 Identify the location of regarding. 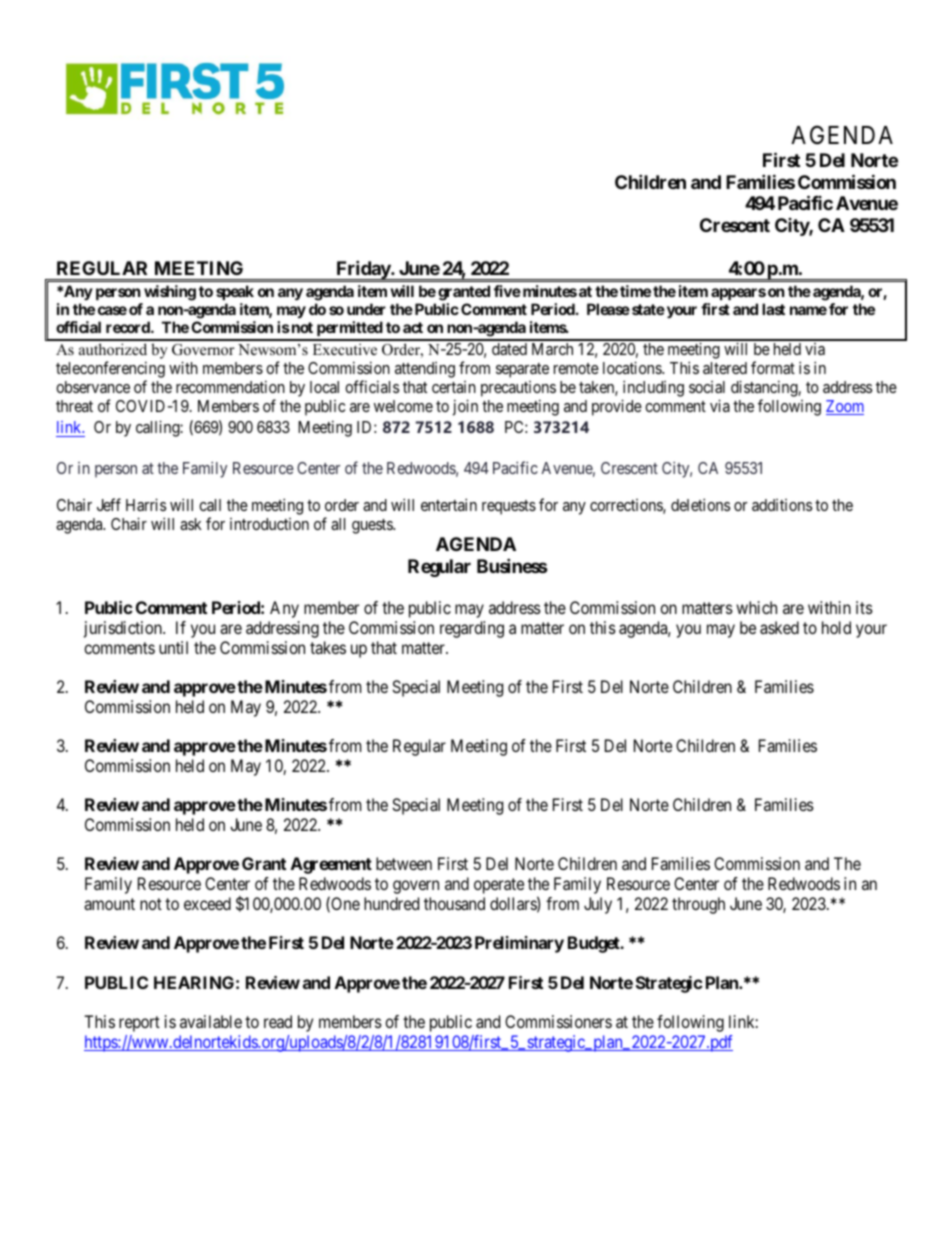
(472, 629).
